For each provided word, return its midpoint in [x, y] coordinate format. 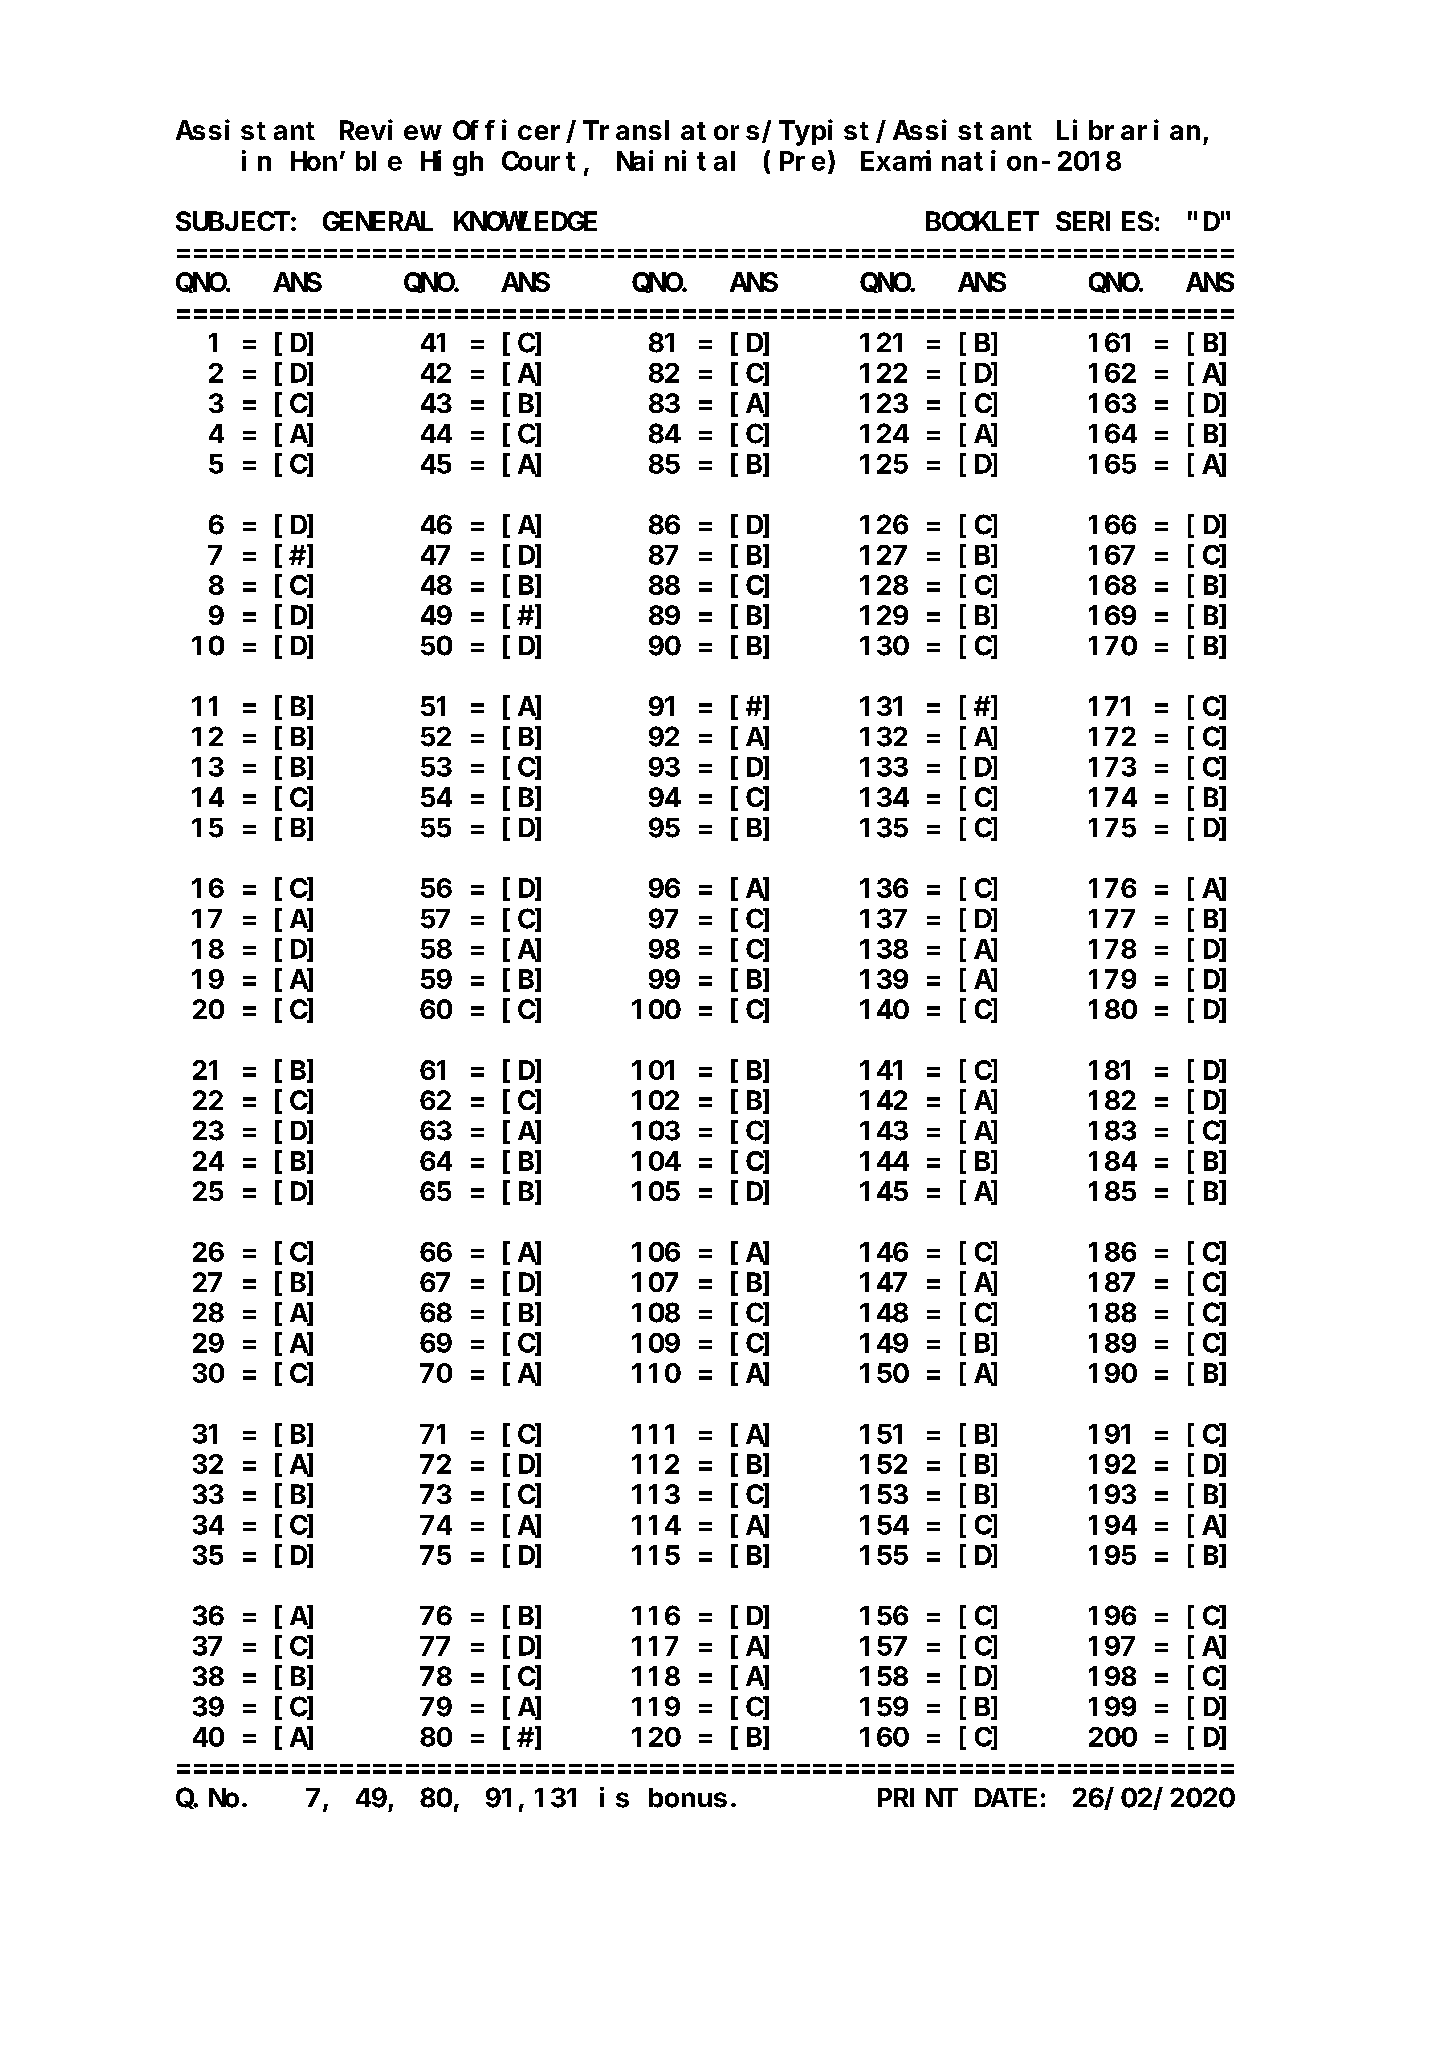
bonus [688, 1798]
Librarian [1128, 130]
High [452, 163]
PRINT [918, 1798]
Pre [802, 162]
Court [538, 161]
